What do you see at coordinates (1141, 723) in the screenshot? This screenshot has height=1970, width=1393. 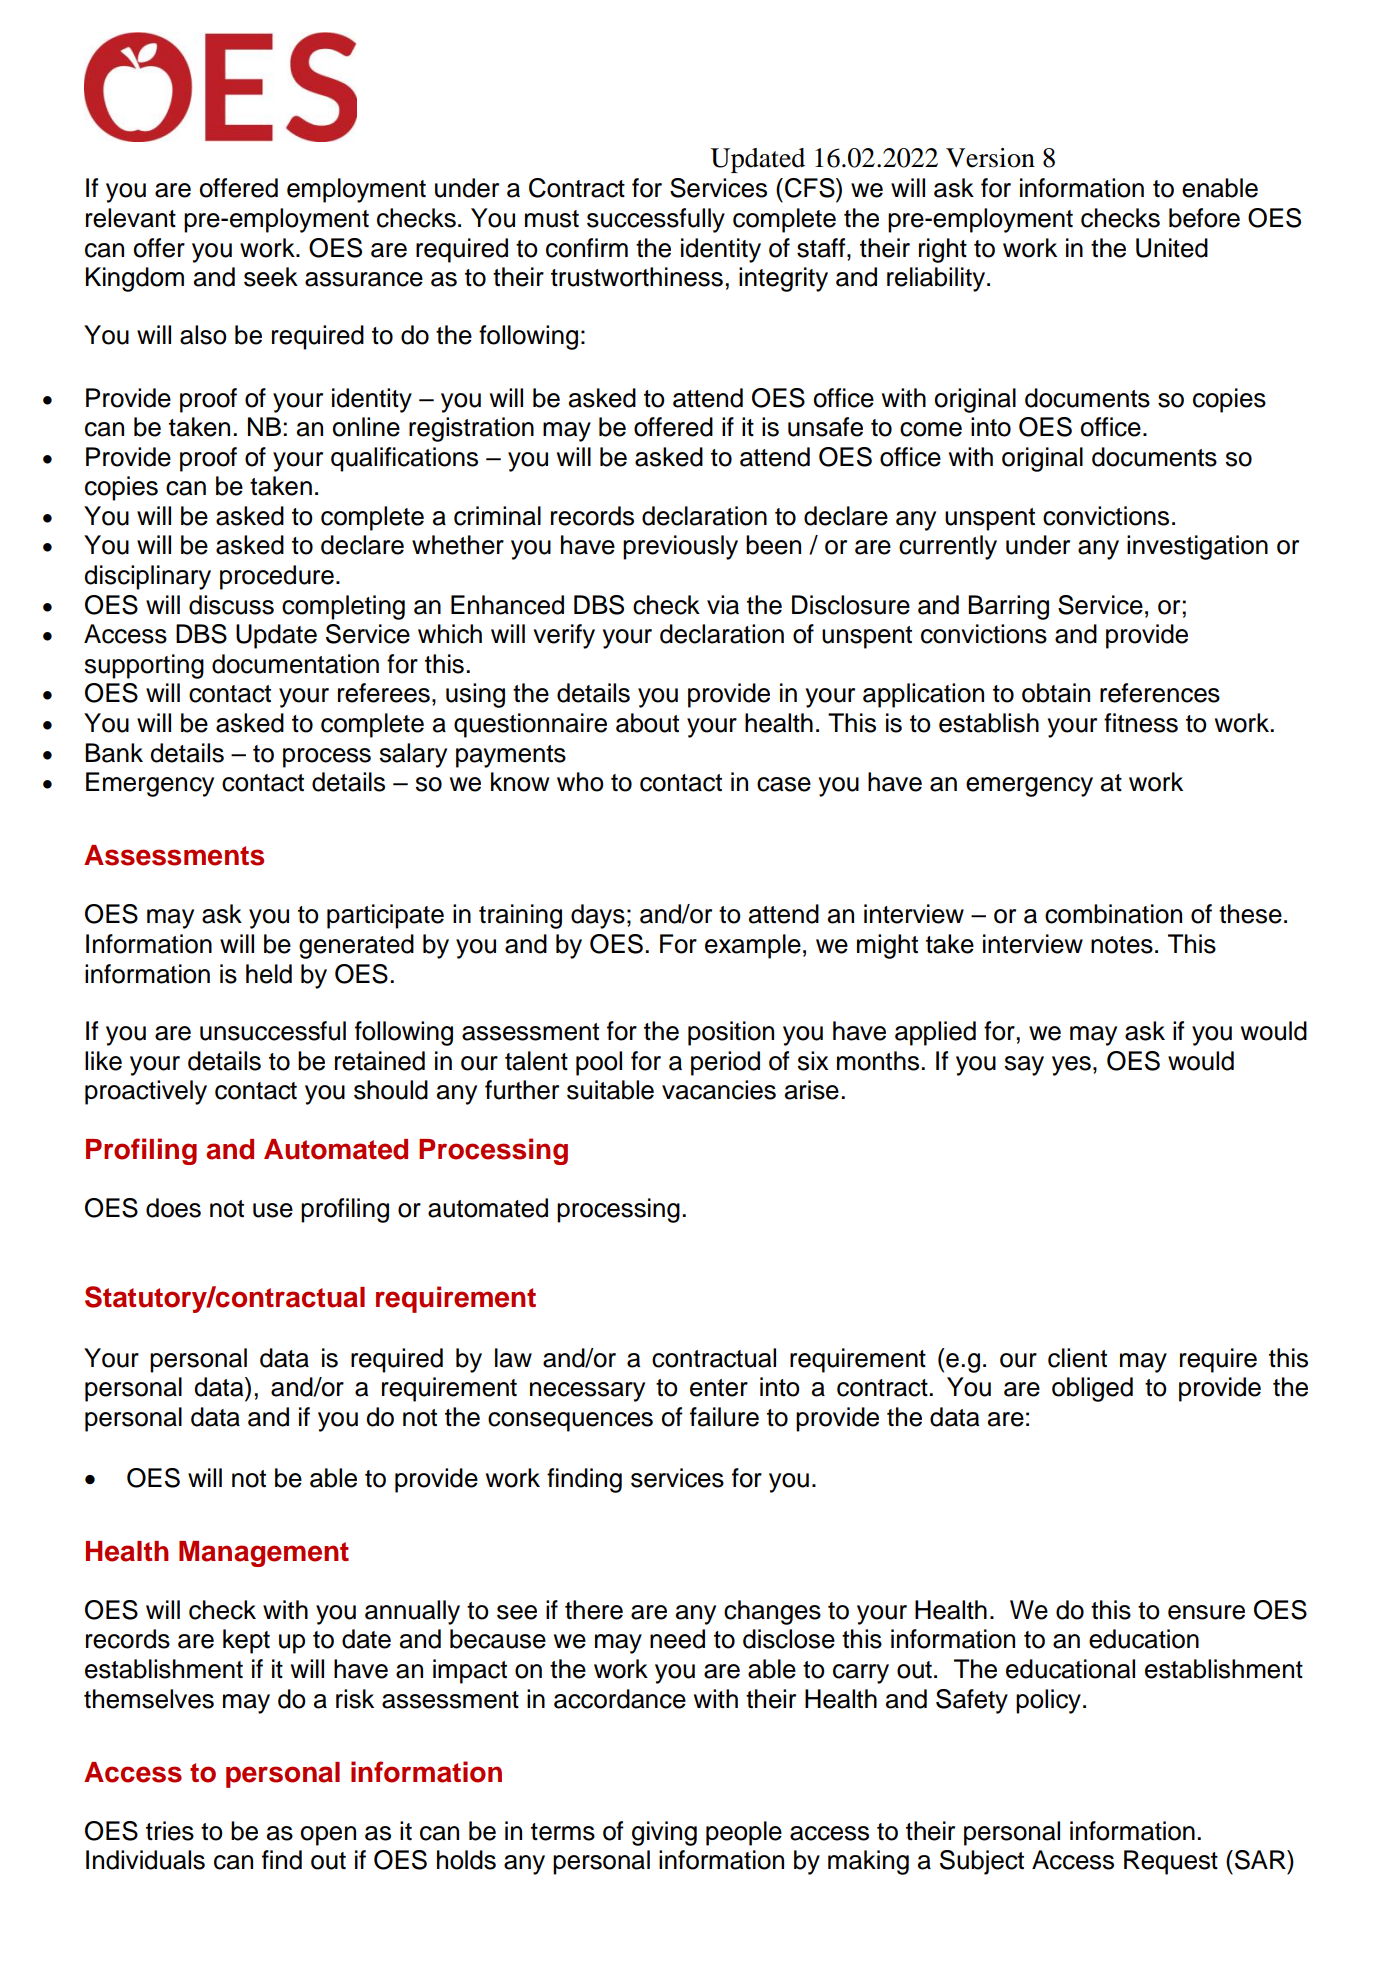 I see `fitness` at bounding box center [1141, 723].
